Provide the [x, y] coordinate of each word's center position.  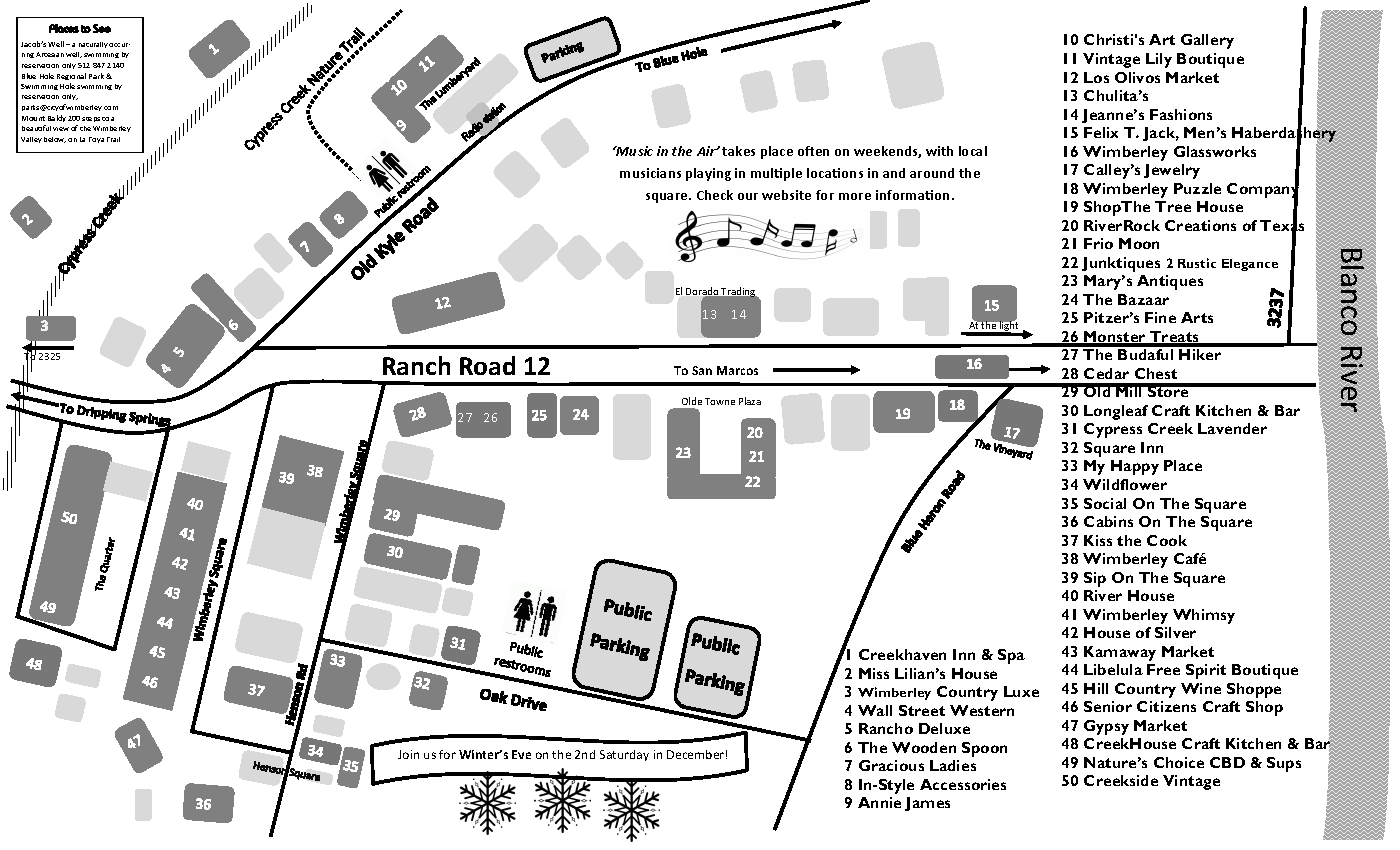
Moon [1139, 243]
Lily [1159, 60]
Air [707, 151]
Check [715, 195]
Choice [1179, 762]
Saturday [624, 755]
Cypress [1113, 430]
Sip [1095, 579]
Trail [113, 139]
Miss [874, 673]
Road [487, 365]
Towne [720, 401]
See [102, 28]
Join [408, 754]
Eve [521, 754]
